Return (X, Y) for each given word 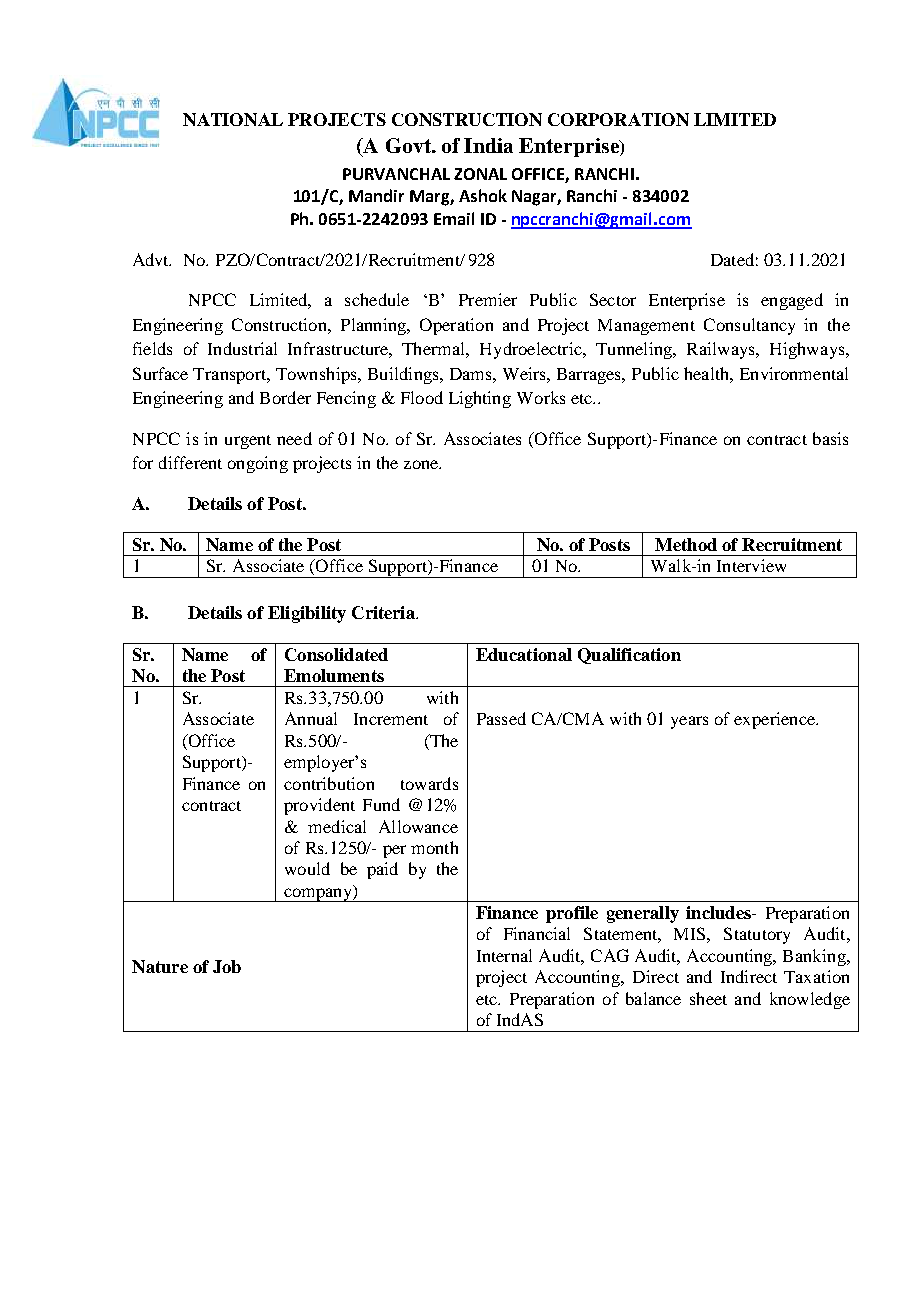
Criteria (384, 612)
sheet (708, 998)
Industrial (242, 348)
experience (775, 720)
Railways (722, 350)
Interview (751, 565)
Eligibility (307, 614)
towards (429, 783)
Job (227, 966)
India (488, 145)
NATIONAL (233, 119)
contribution (329, 783)
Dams (472, 374)
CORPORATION (618, 119)
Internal (504, 955)
